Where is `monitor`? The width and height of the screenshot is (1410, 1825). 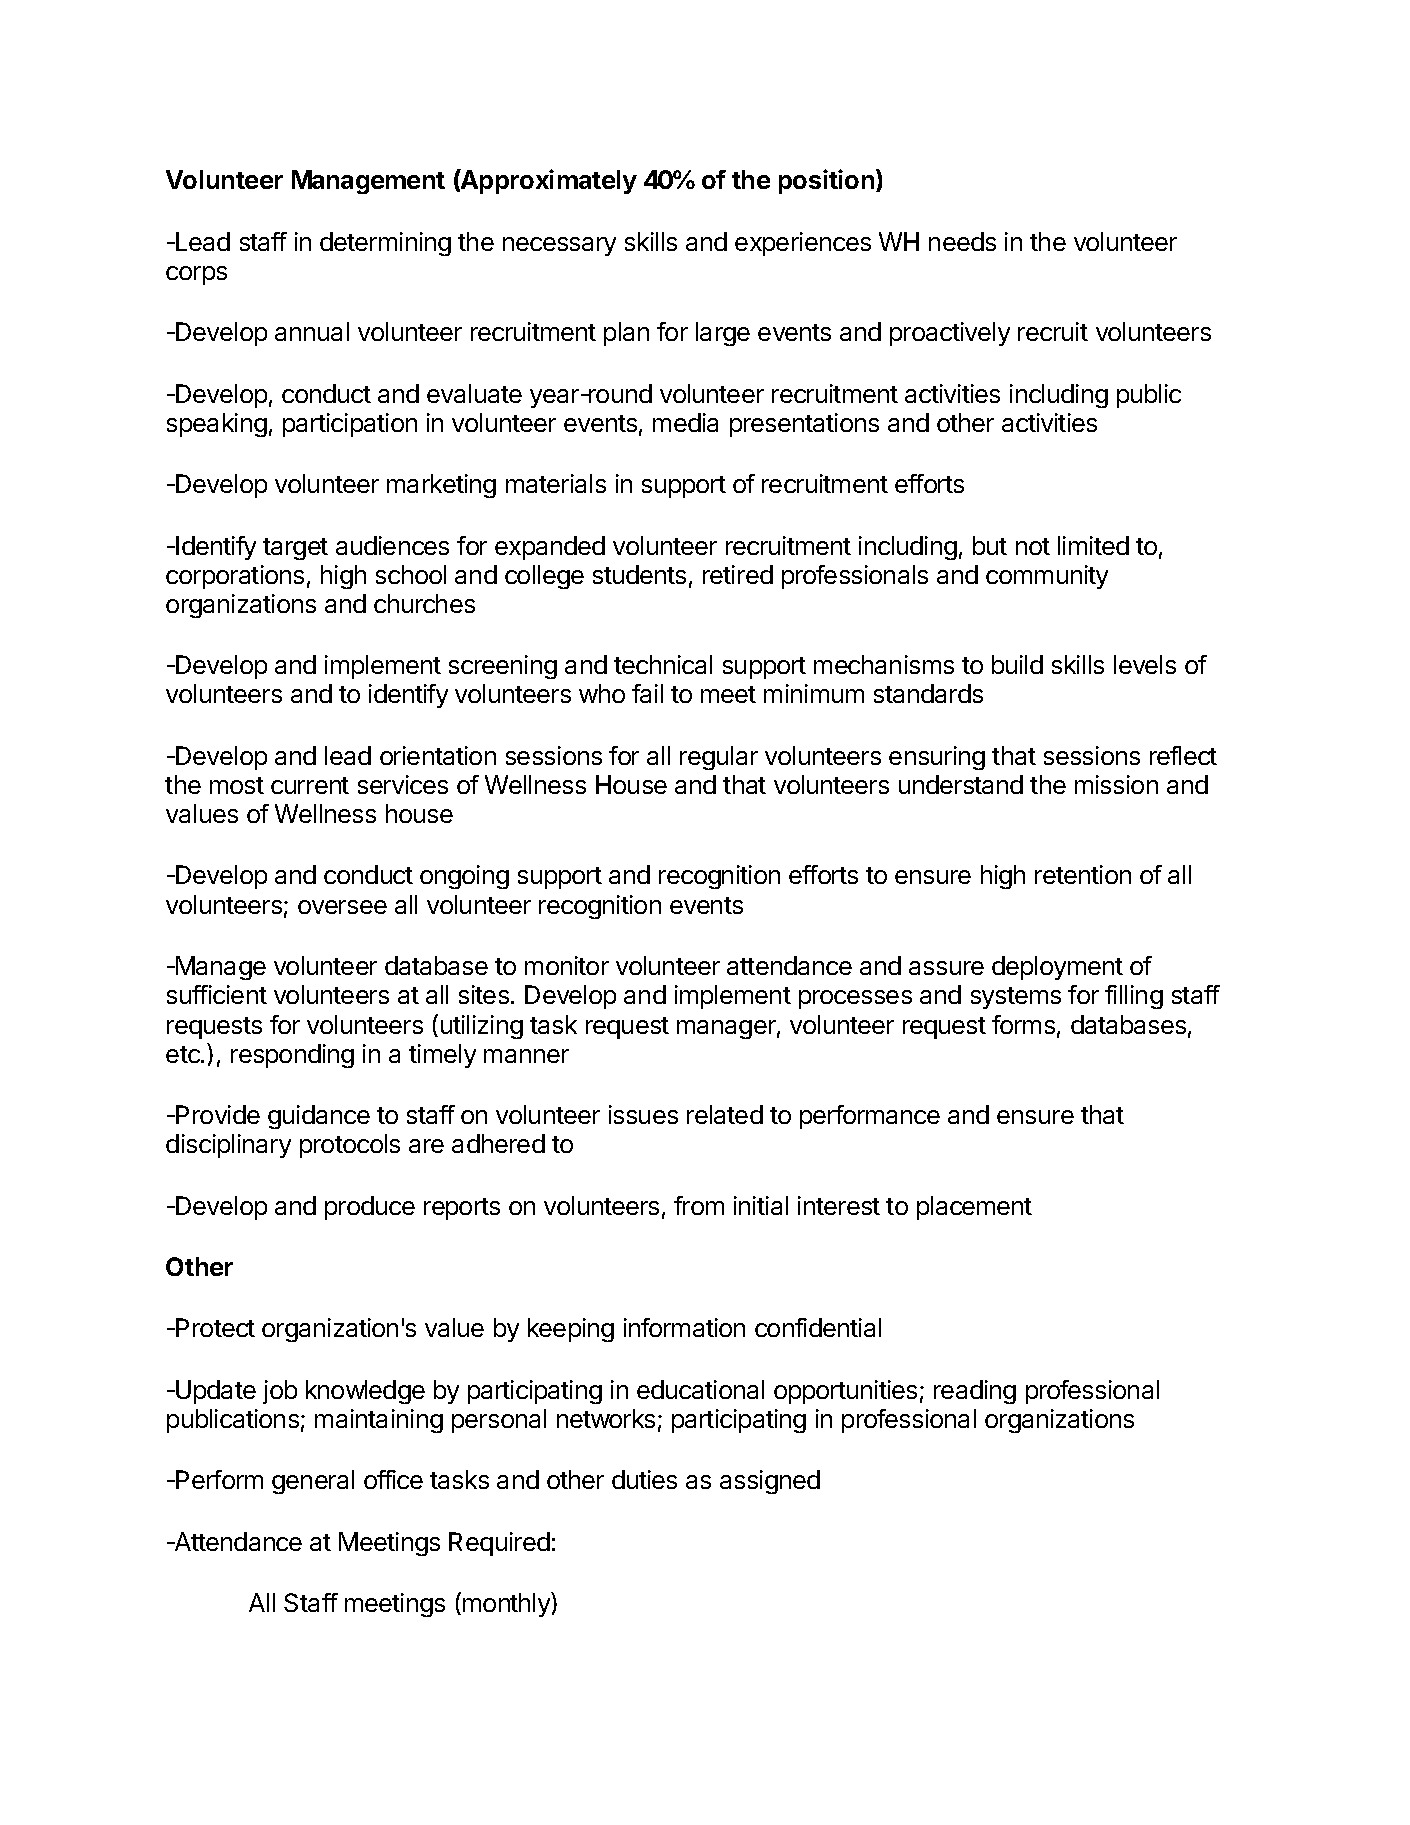
monitor is located at coordinates (567, 965).
